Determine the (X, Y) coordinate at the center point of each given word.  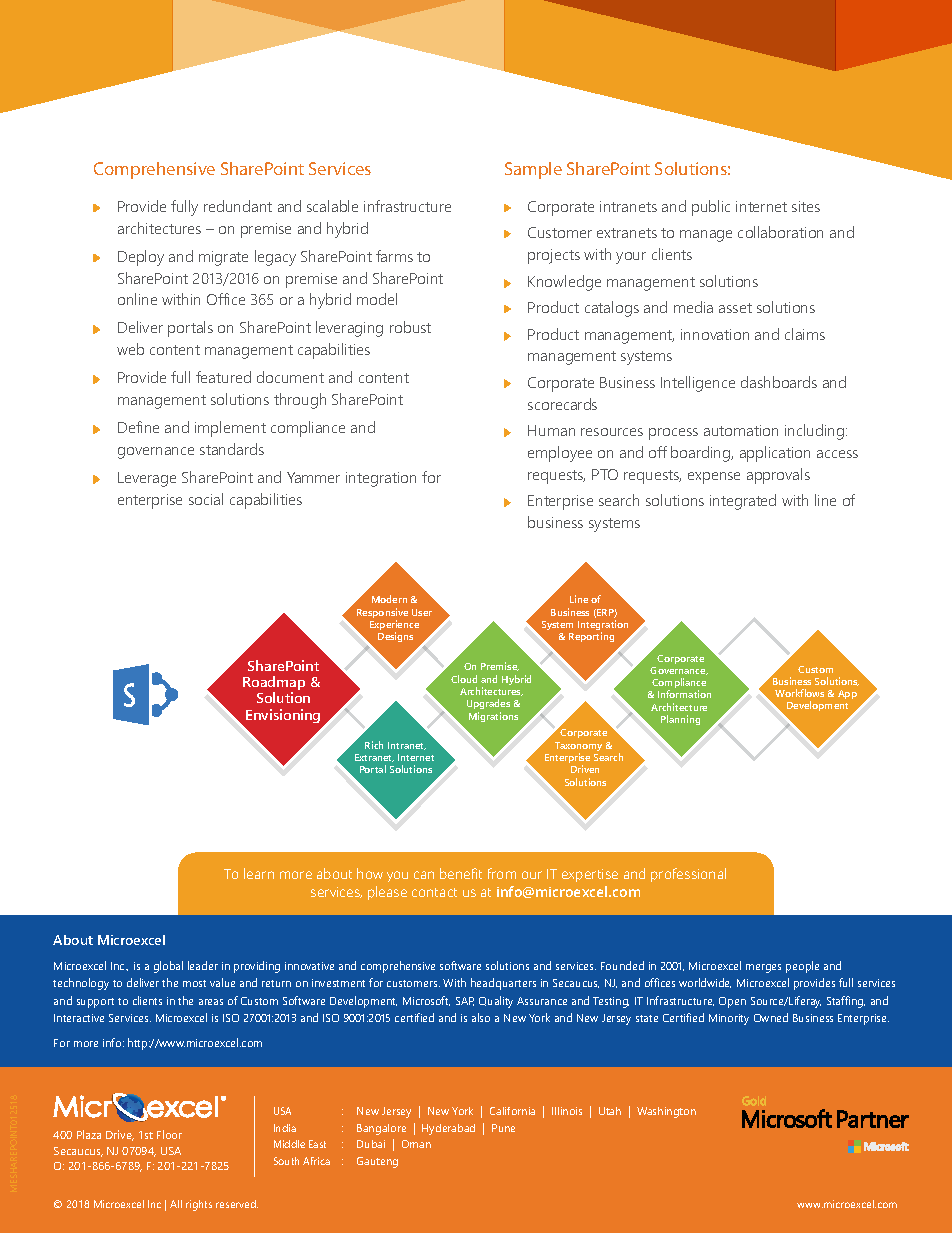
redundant (238, 206)
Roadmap (274, 685)
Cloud (464, 679)
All (176, 1204)
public (711, 208)
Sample (533, 170)
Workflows (799, 693)
